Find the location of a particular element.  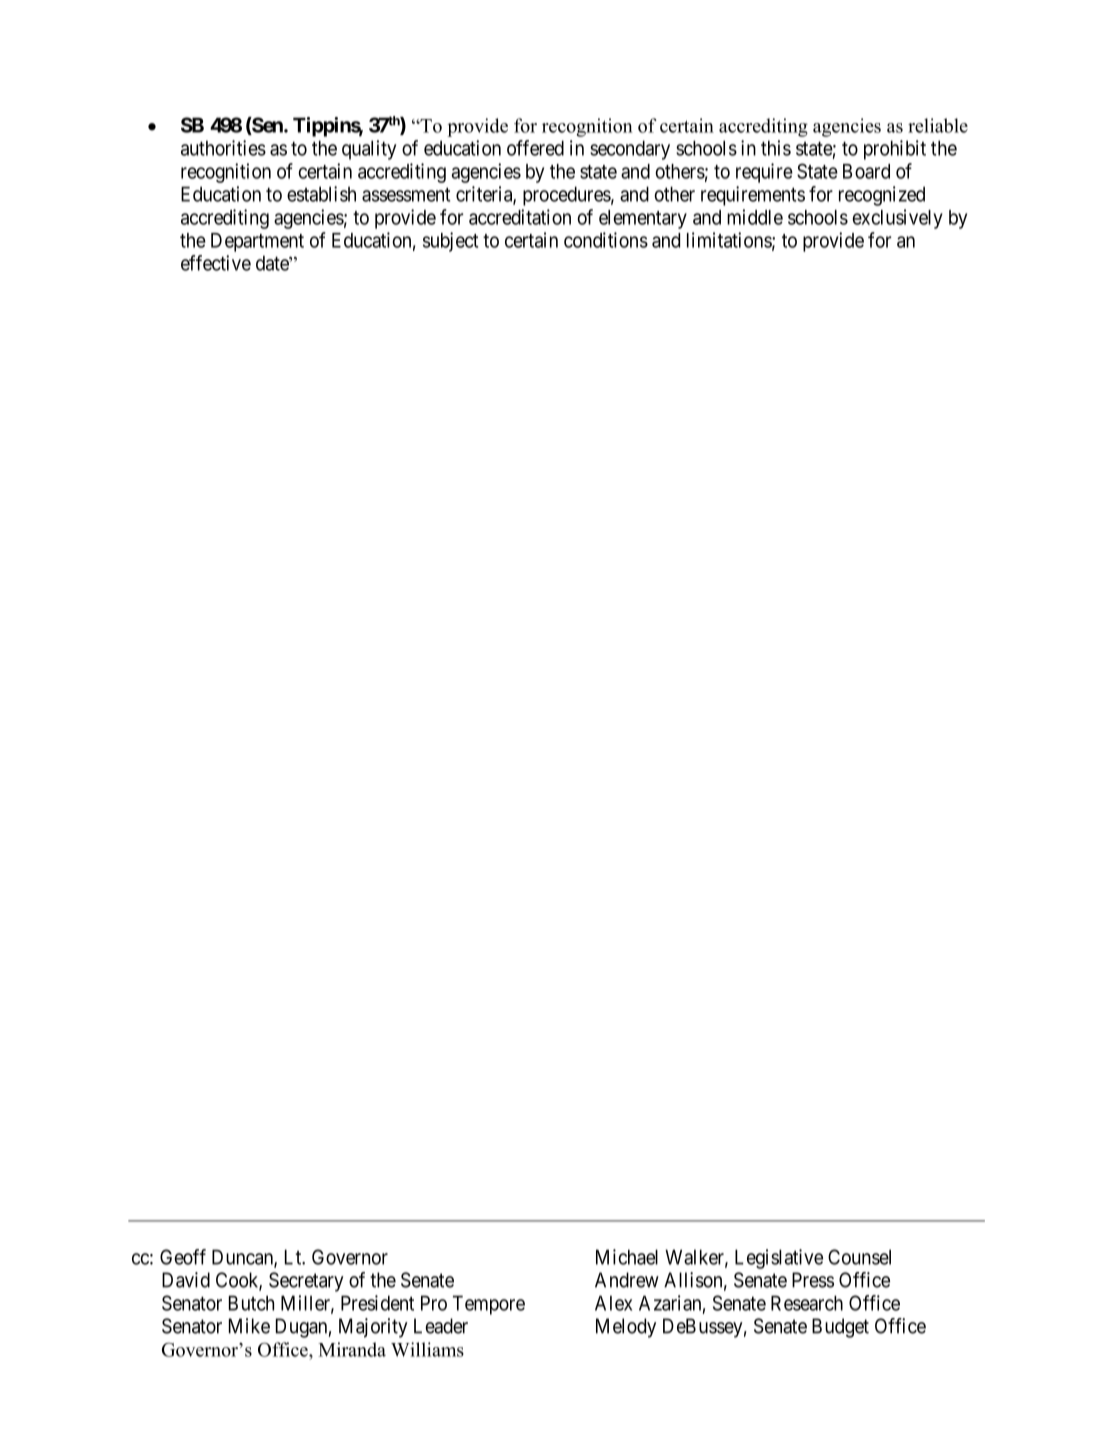

authorities is located at coordinates (223, 148).
